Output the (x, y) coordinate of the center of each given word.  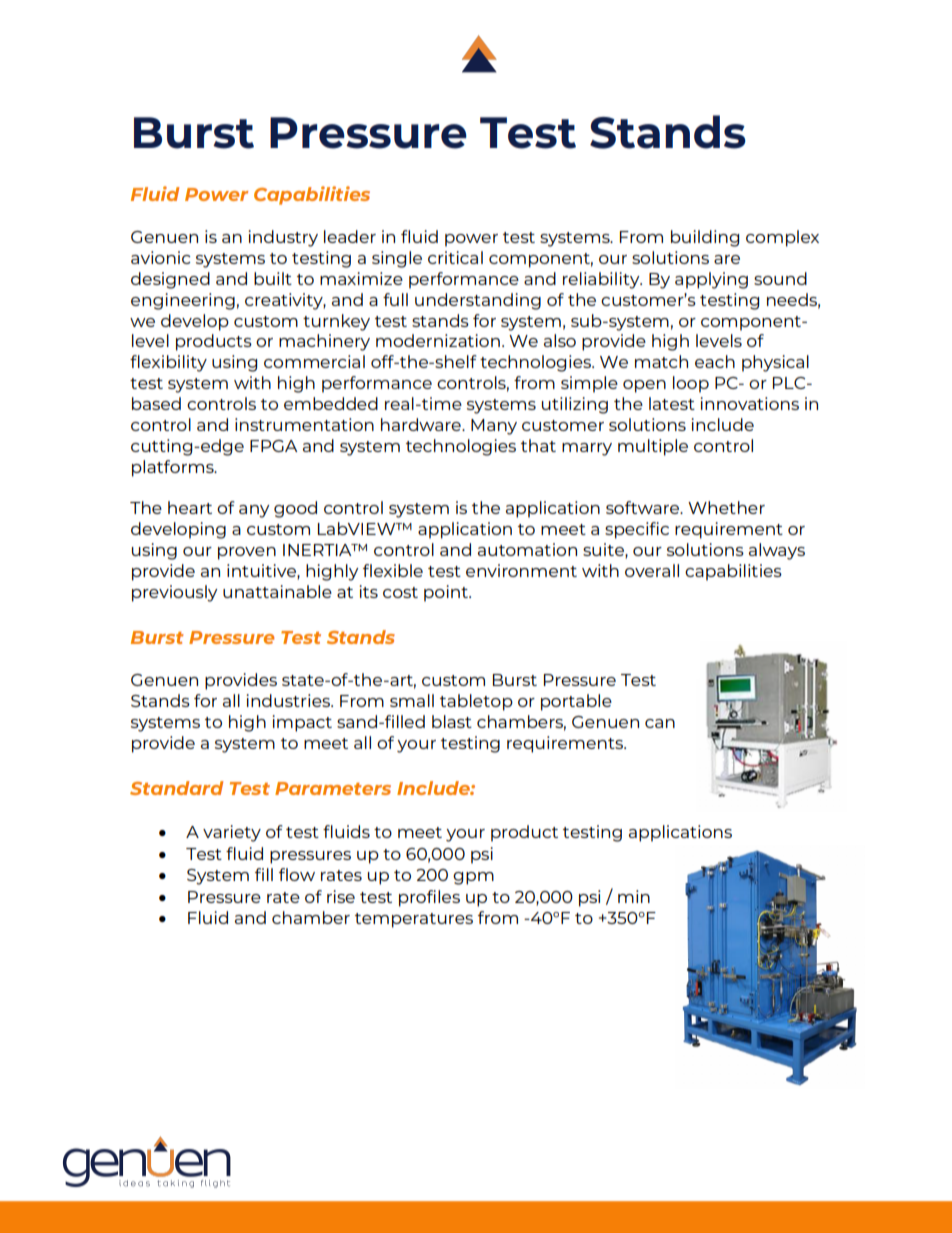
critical (455, 257)
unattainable (277, 591)
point (447, 593)
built (273, 278)
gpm (473, 878)
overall (652, 570)
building (705, 238)
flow (297, 874)
